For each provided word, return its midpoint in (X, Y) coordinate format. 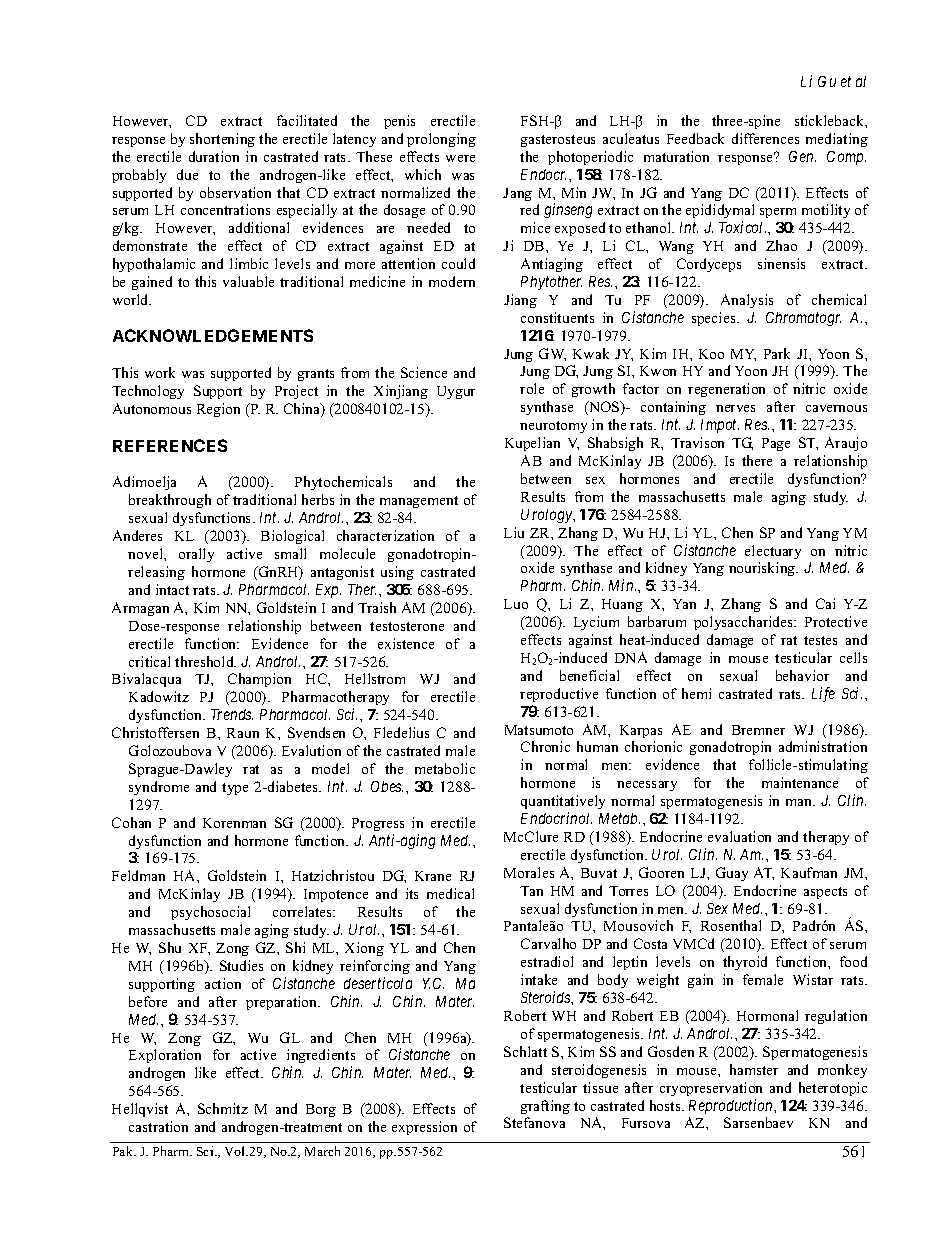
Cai (825, 603)
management (419, 502)
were (460, 158)
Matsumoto (539, 730)
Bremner (758, 730)
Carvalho (548, 943)
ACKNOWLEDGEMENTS (213, 335)
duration (214, 156)
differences (765, 138)
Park (777, 353)
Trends (232, 714)
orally (196, 555)
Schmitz (223, 1108)
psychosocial (210, 913)
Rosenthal (731, 925)
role (532, 388)
